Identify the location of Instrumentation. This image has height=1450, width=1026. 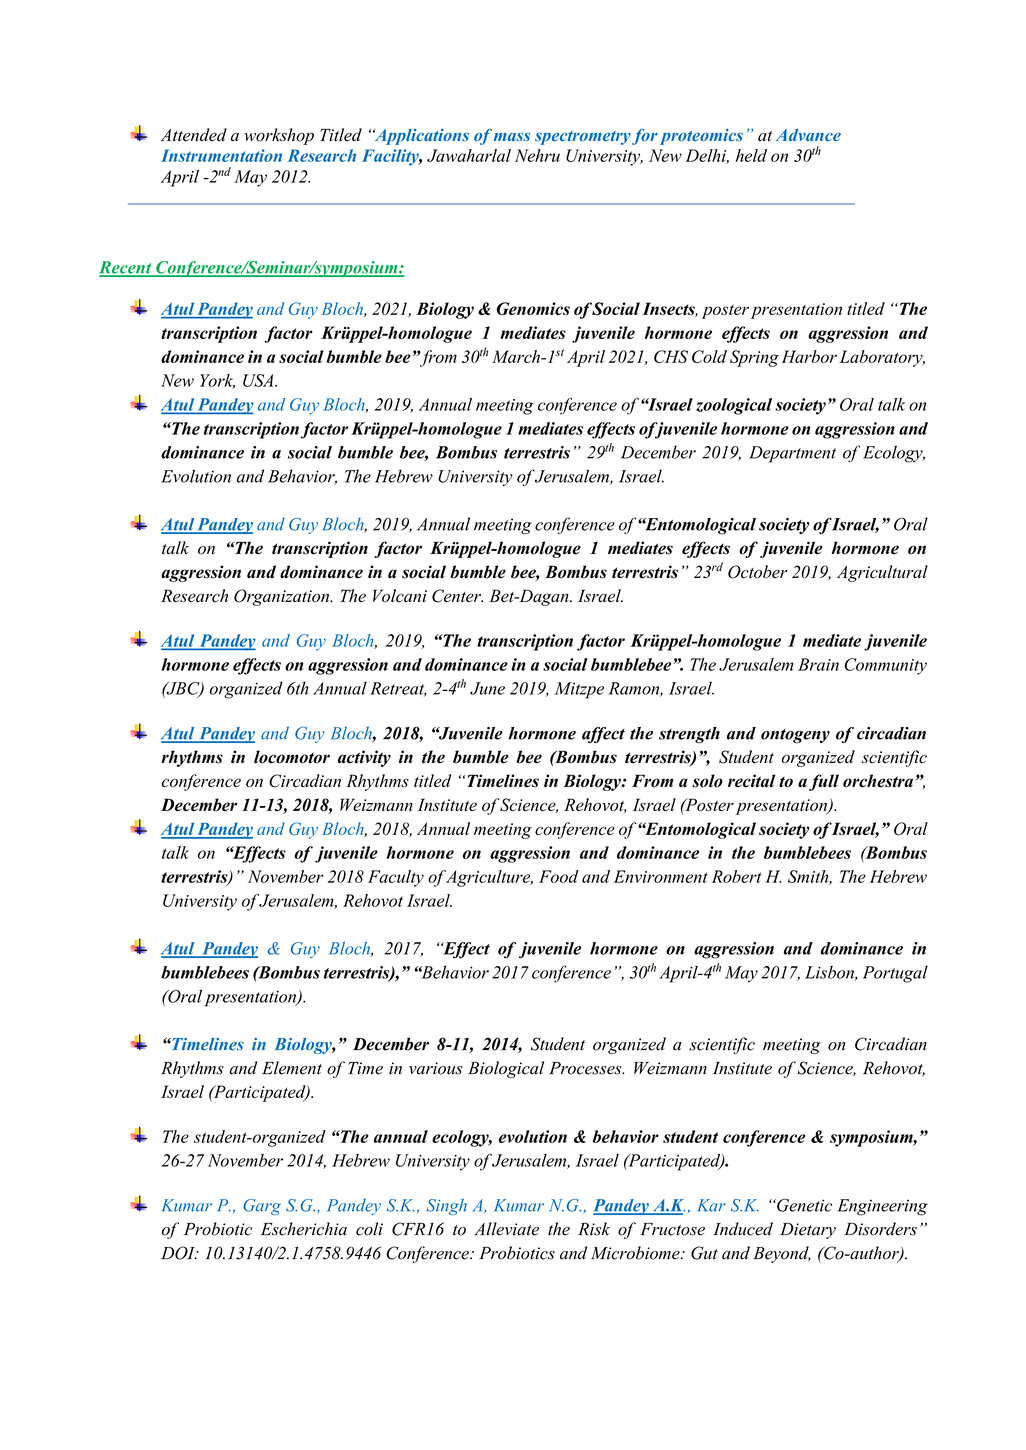
(221, 155).
